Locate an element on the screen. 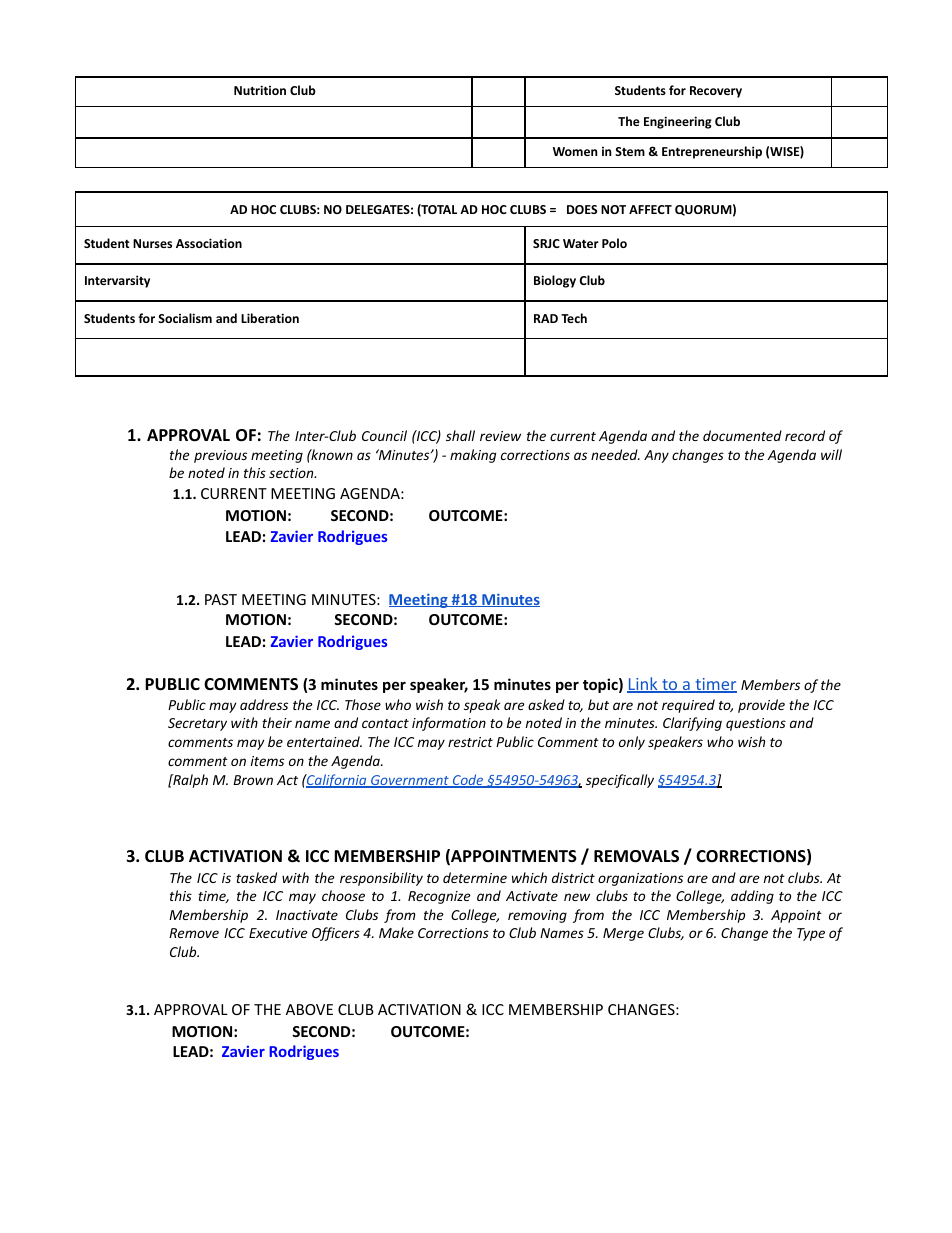  Women is located at coordinates (575, 151).
